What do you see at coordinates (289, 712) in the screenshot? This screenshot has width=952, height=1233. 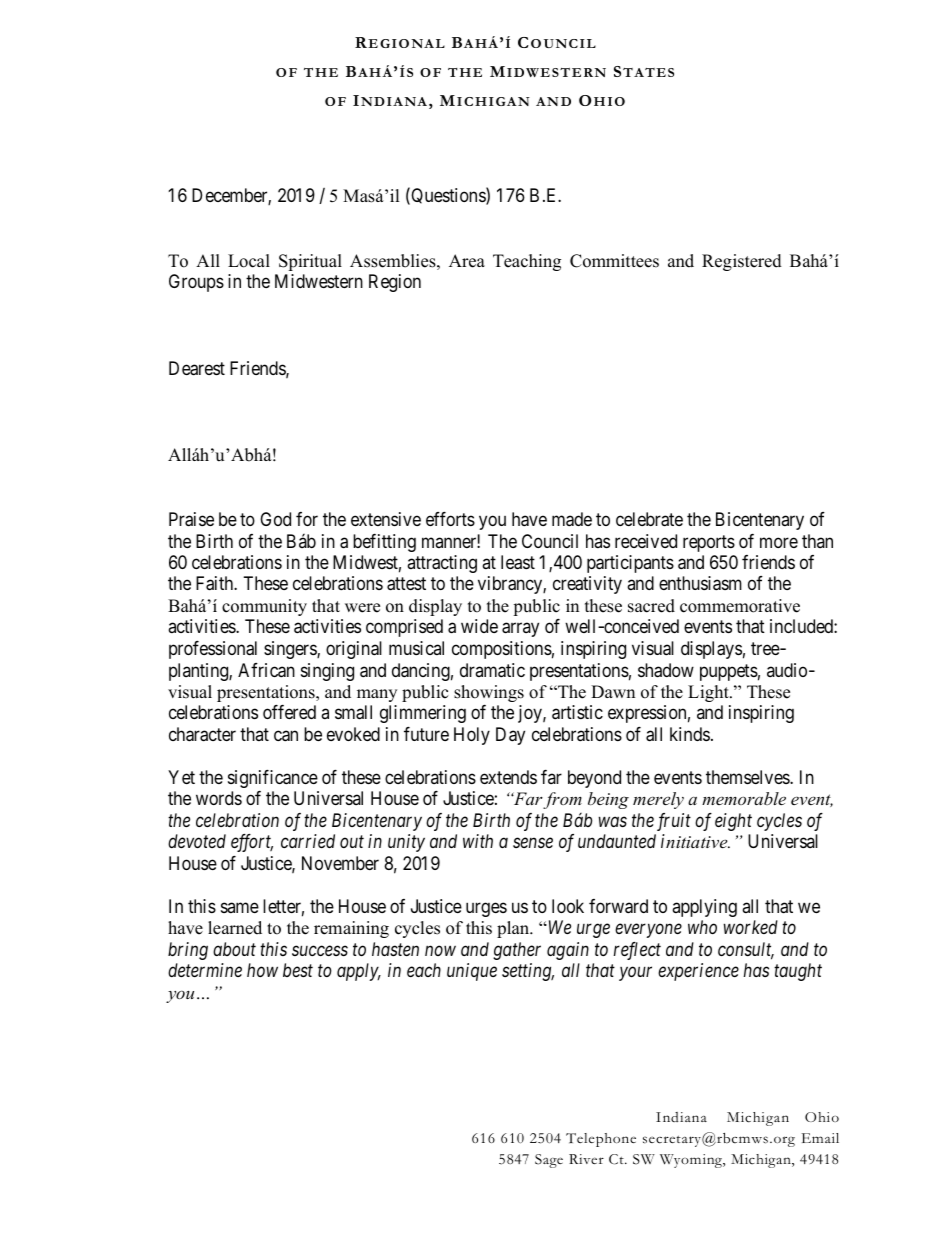 I see `offered` at bounding box center [289, 712].
